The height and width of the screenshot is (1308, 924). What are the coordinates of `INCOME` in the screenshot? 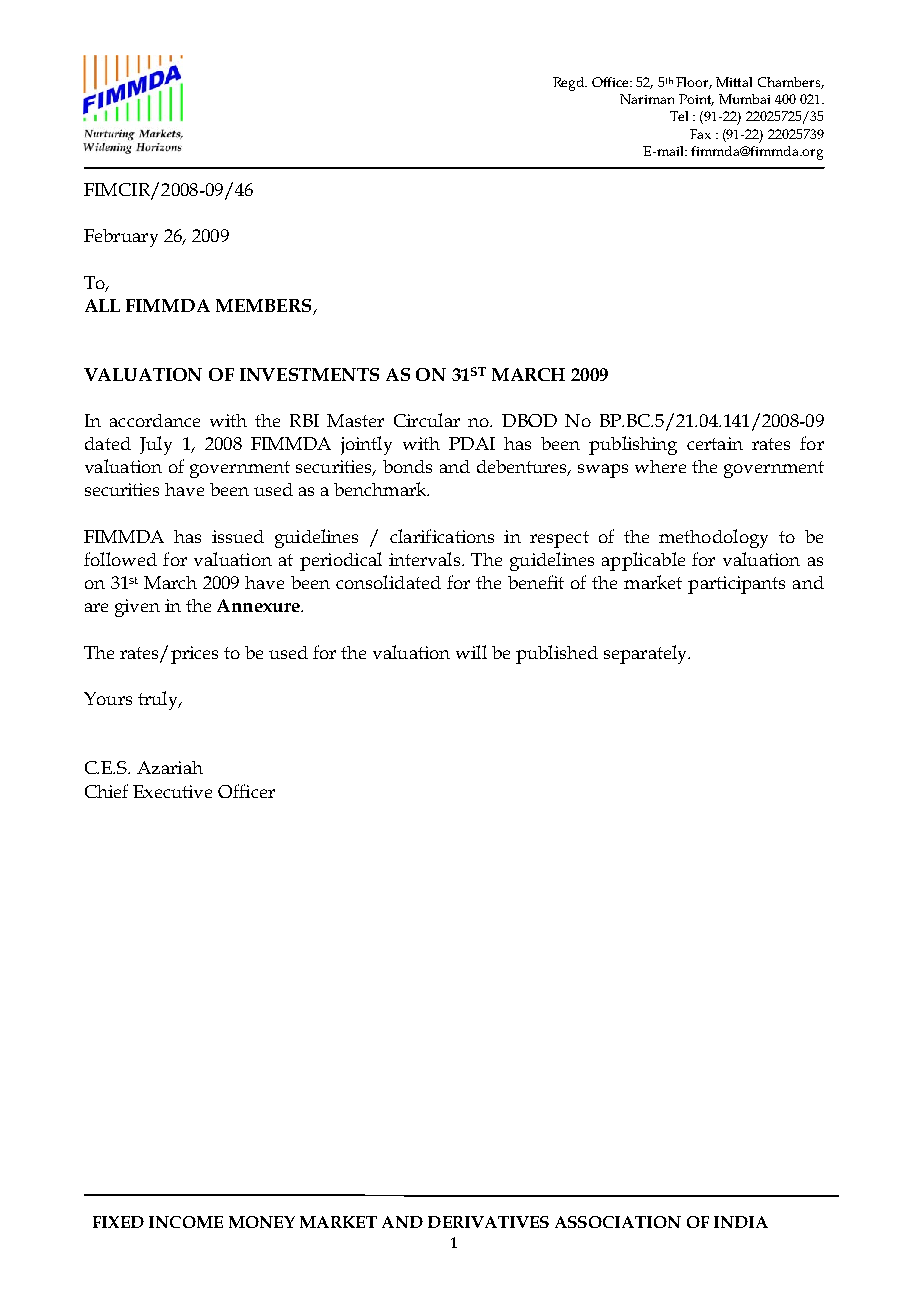 It's located at (186, 1222).
